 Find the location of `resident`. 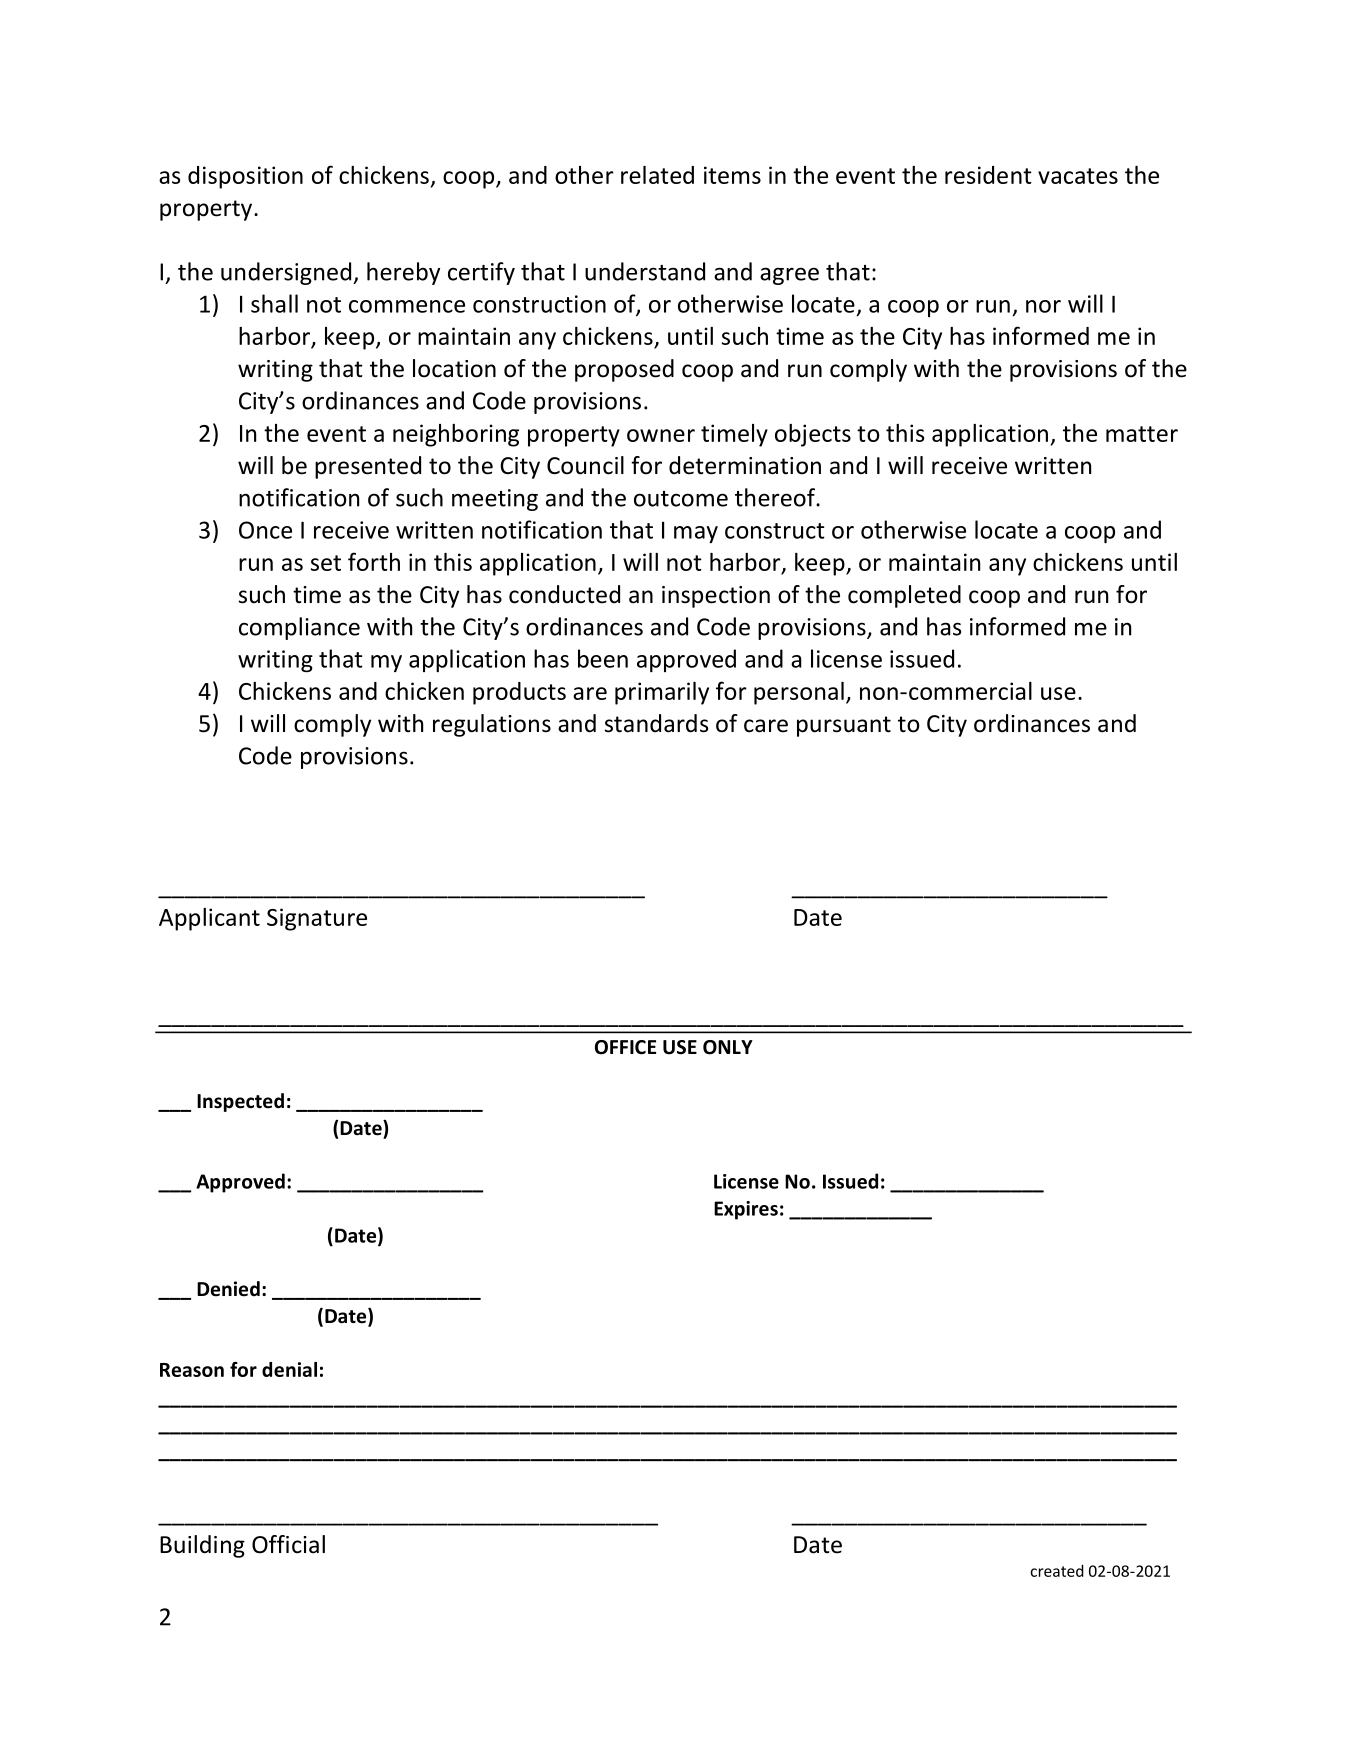

resident is located at coordinates (988, 175).
